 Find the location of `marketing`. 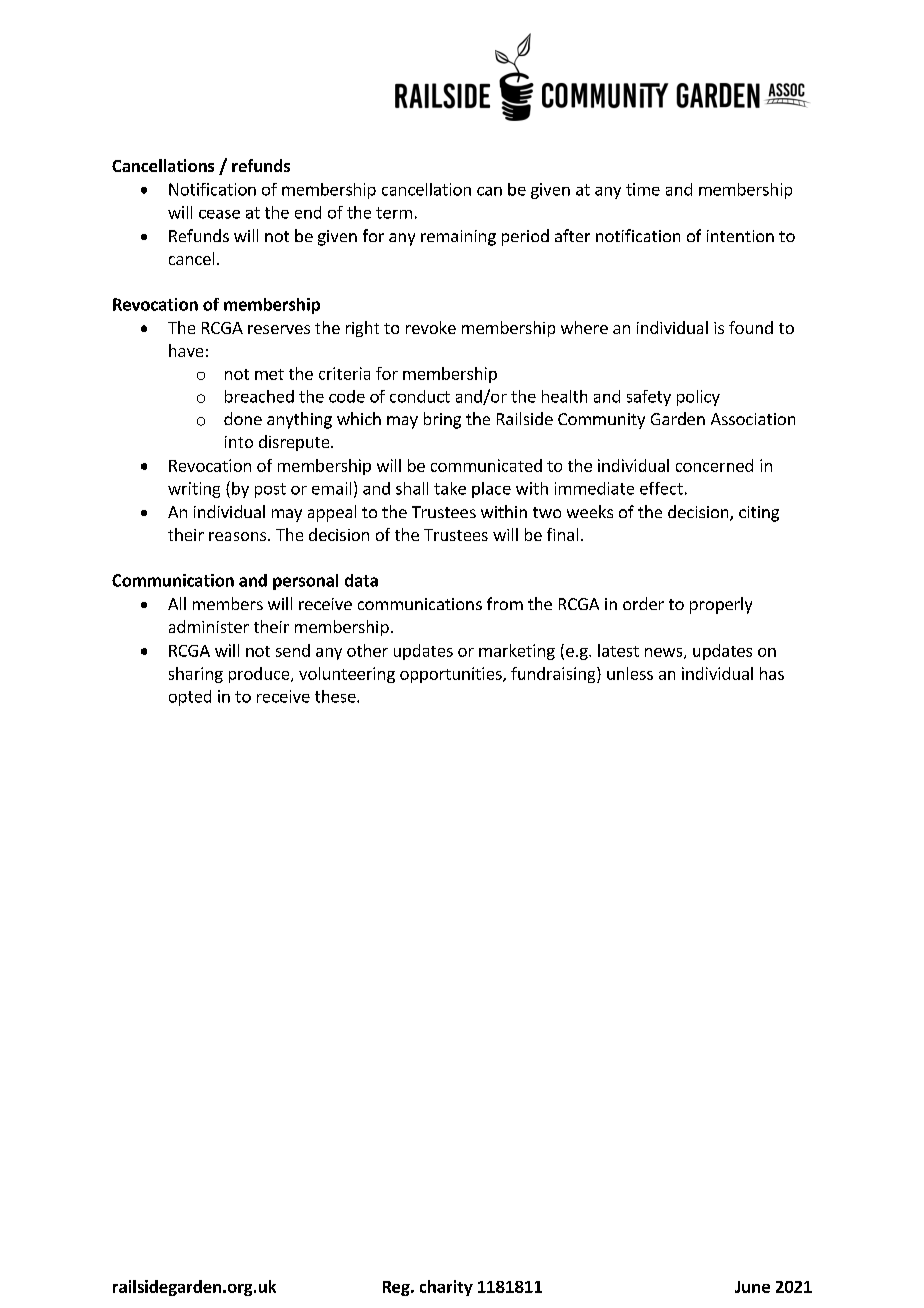

marketing is located at coordinates (517, 652).
